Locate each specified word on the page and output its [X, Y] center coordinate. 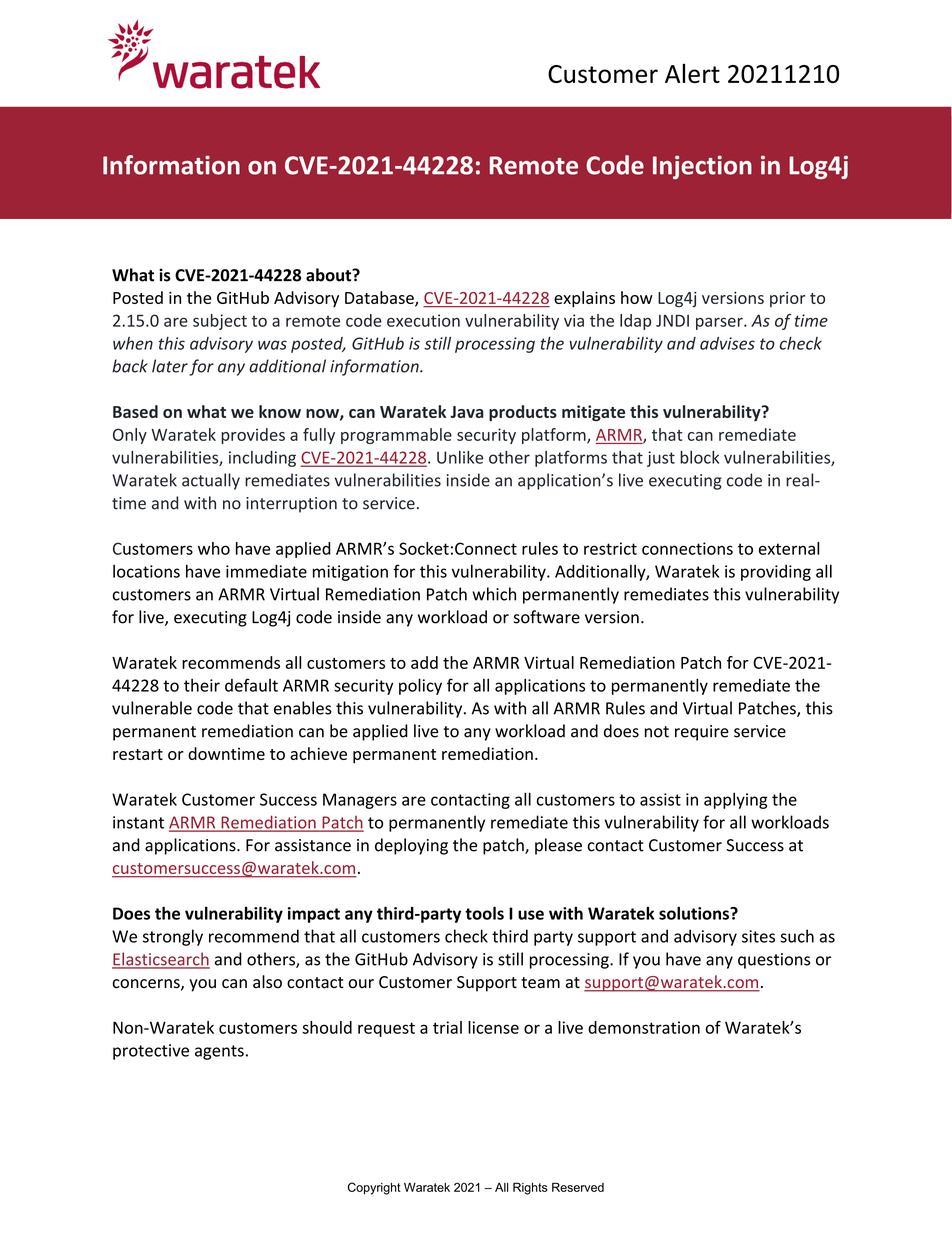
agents [219, 1052]
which [494, 594]
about [330, 275]
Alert [692, 73]
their [202, 685]
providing [776, 573]
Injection [702, 167]
